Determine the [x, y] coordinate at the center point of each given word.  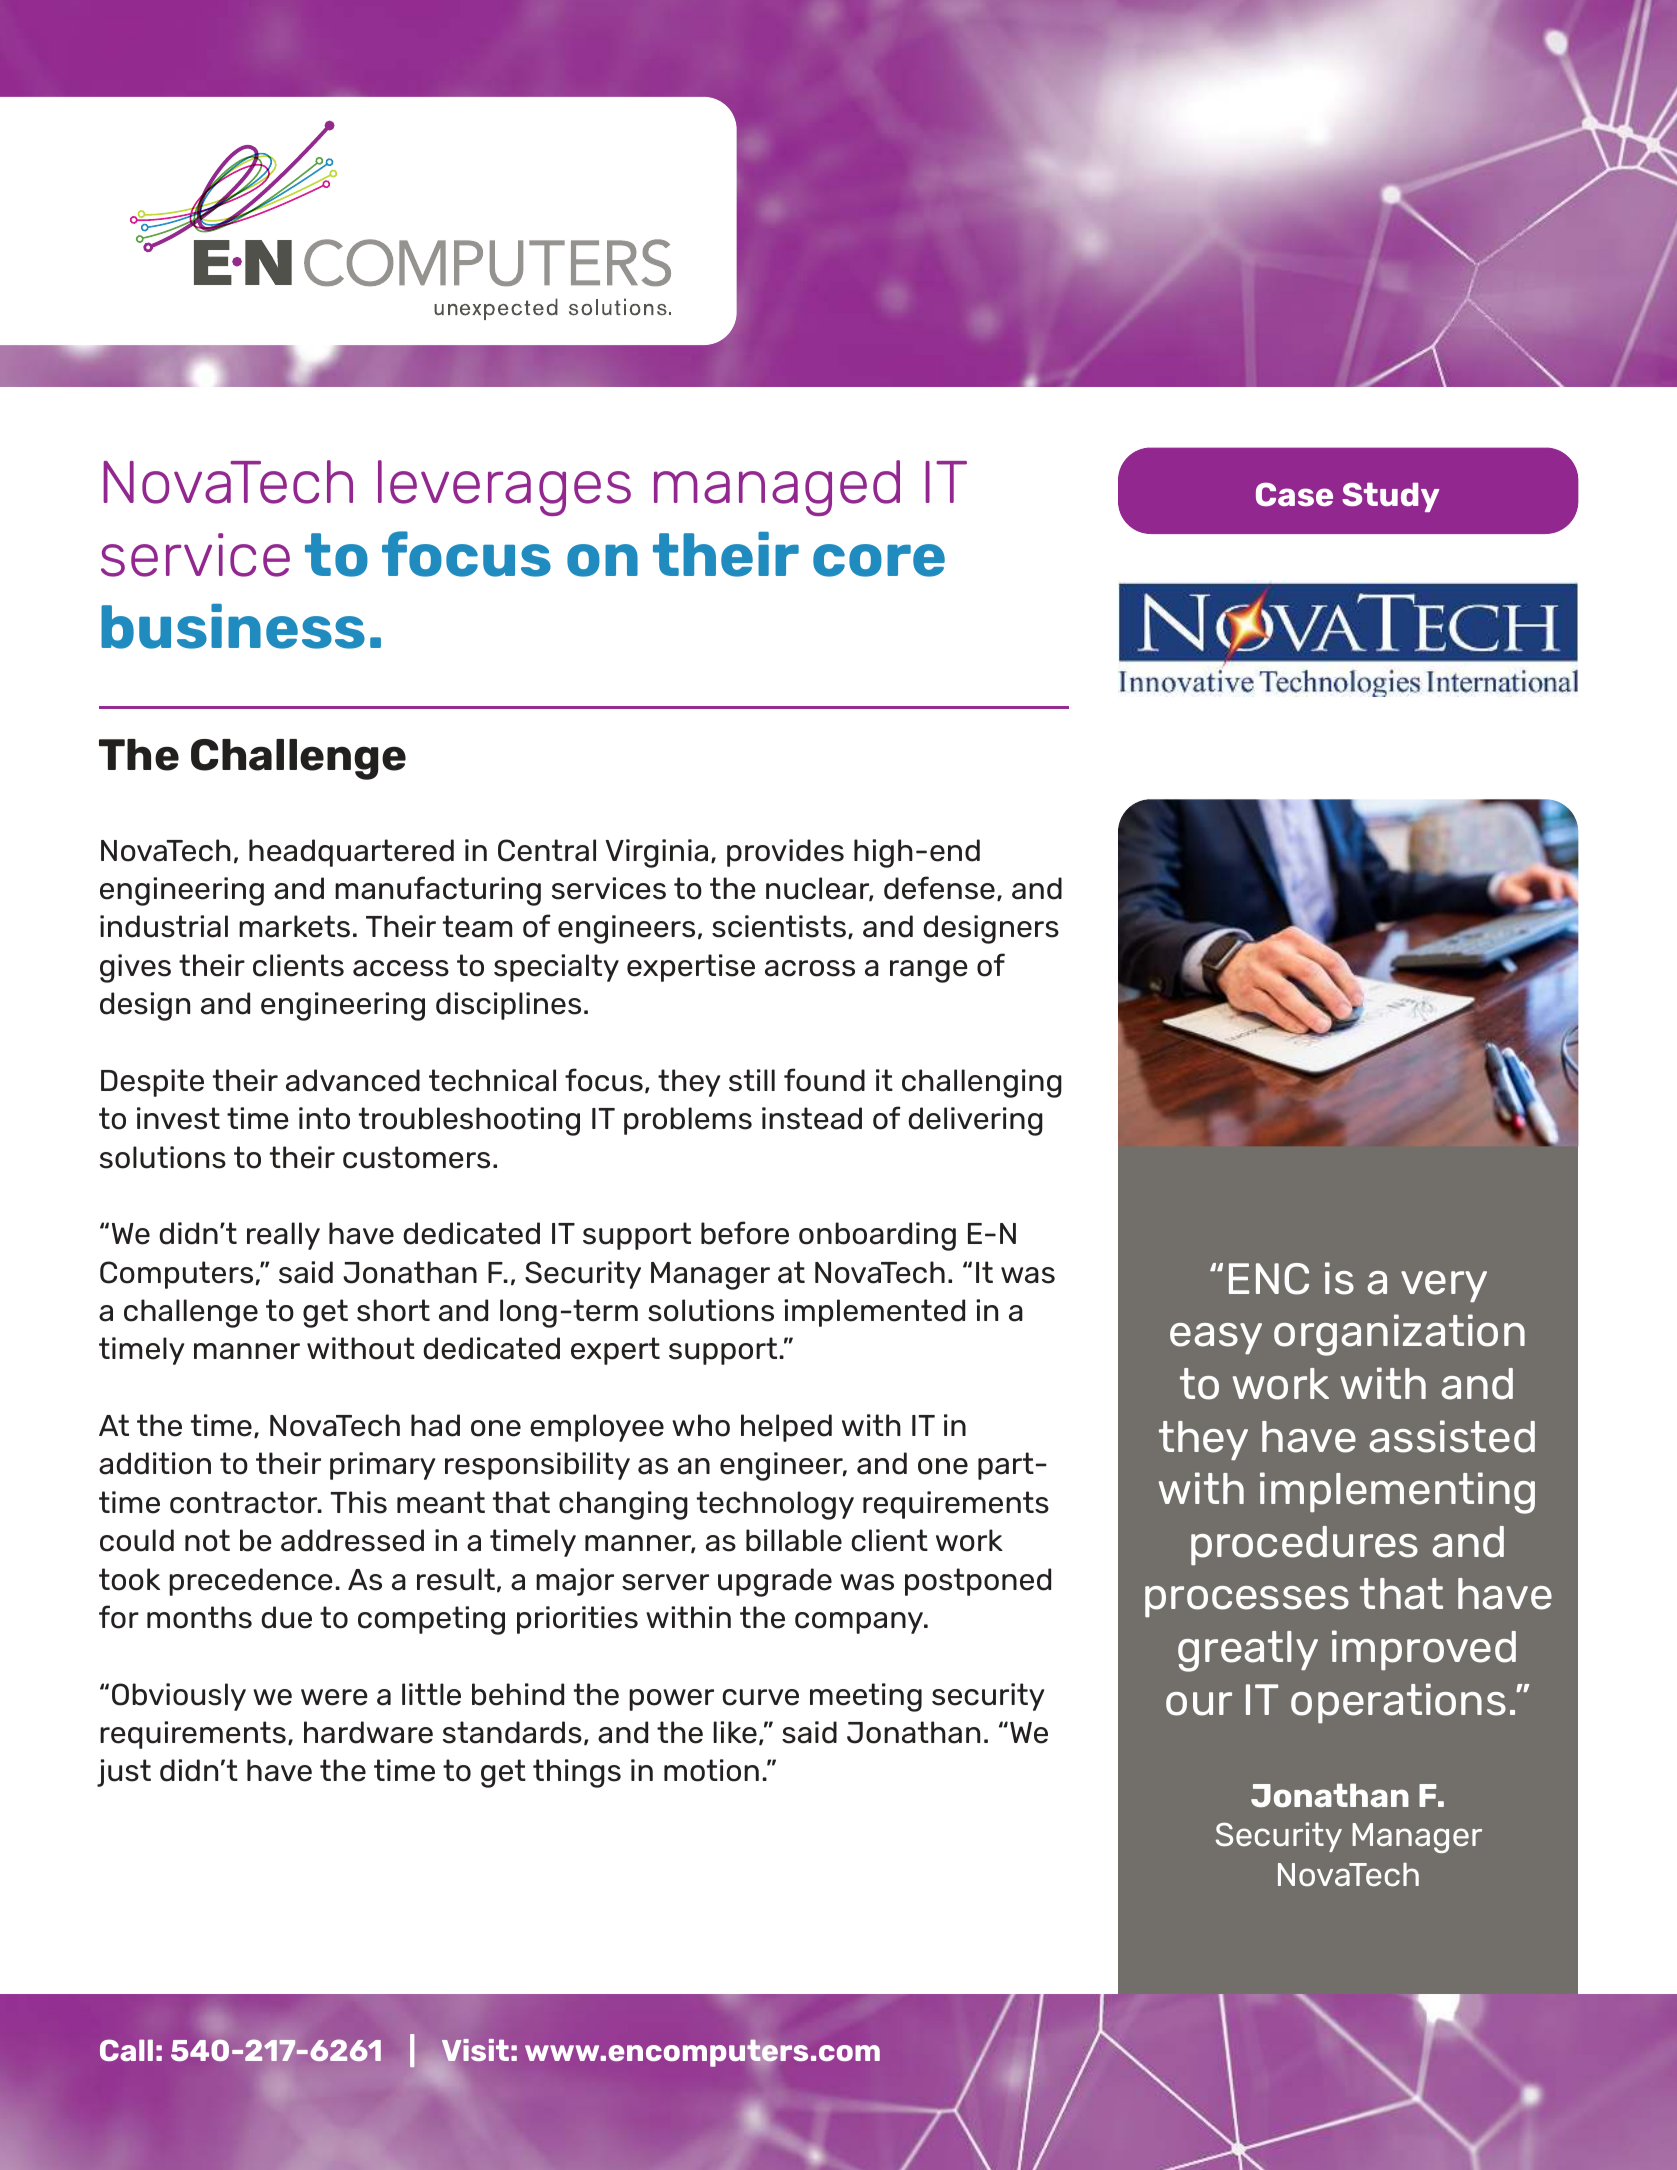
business [233, 626]
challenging [982, 1083]
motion [711, 1770]
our [1199, 1704]
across [810, 968]
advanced [353, 1080]
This [358, 1502]
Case [1294, 494]
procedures [1304, 1545]
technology [775, 1505]
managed [777, 488]
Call [126, 2050]
